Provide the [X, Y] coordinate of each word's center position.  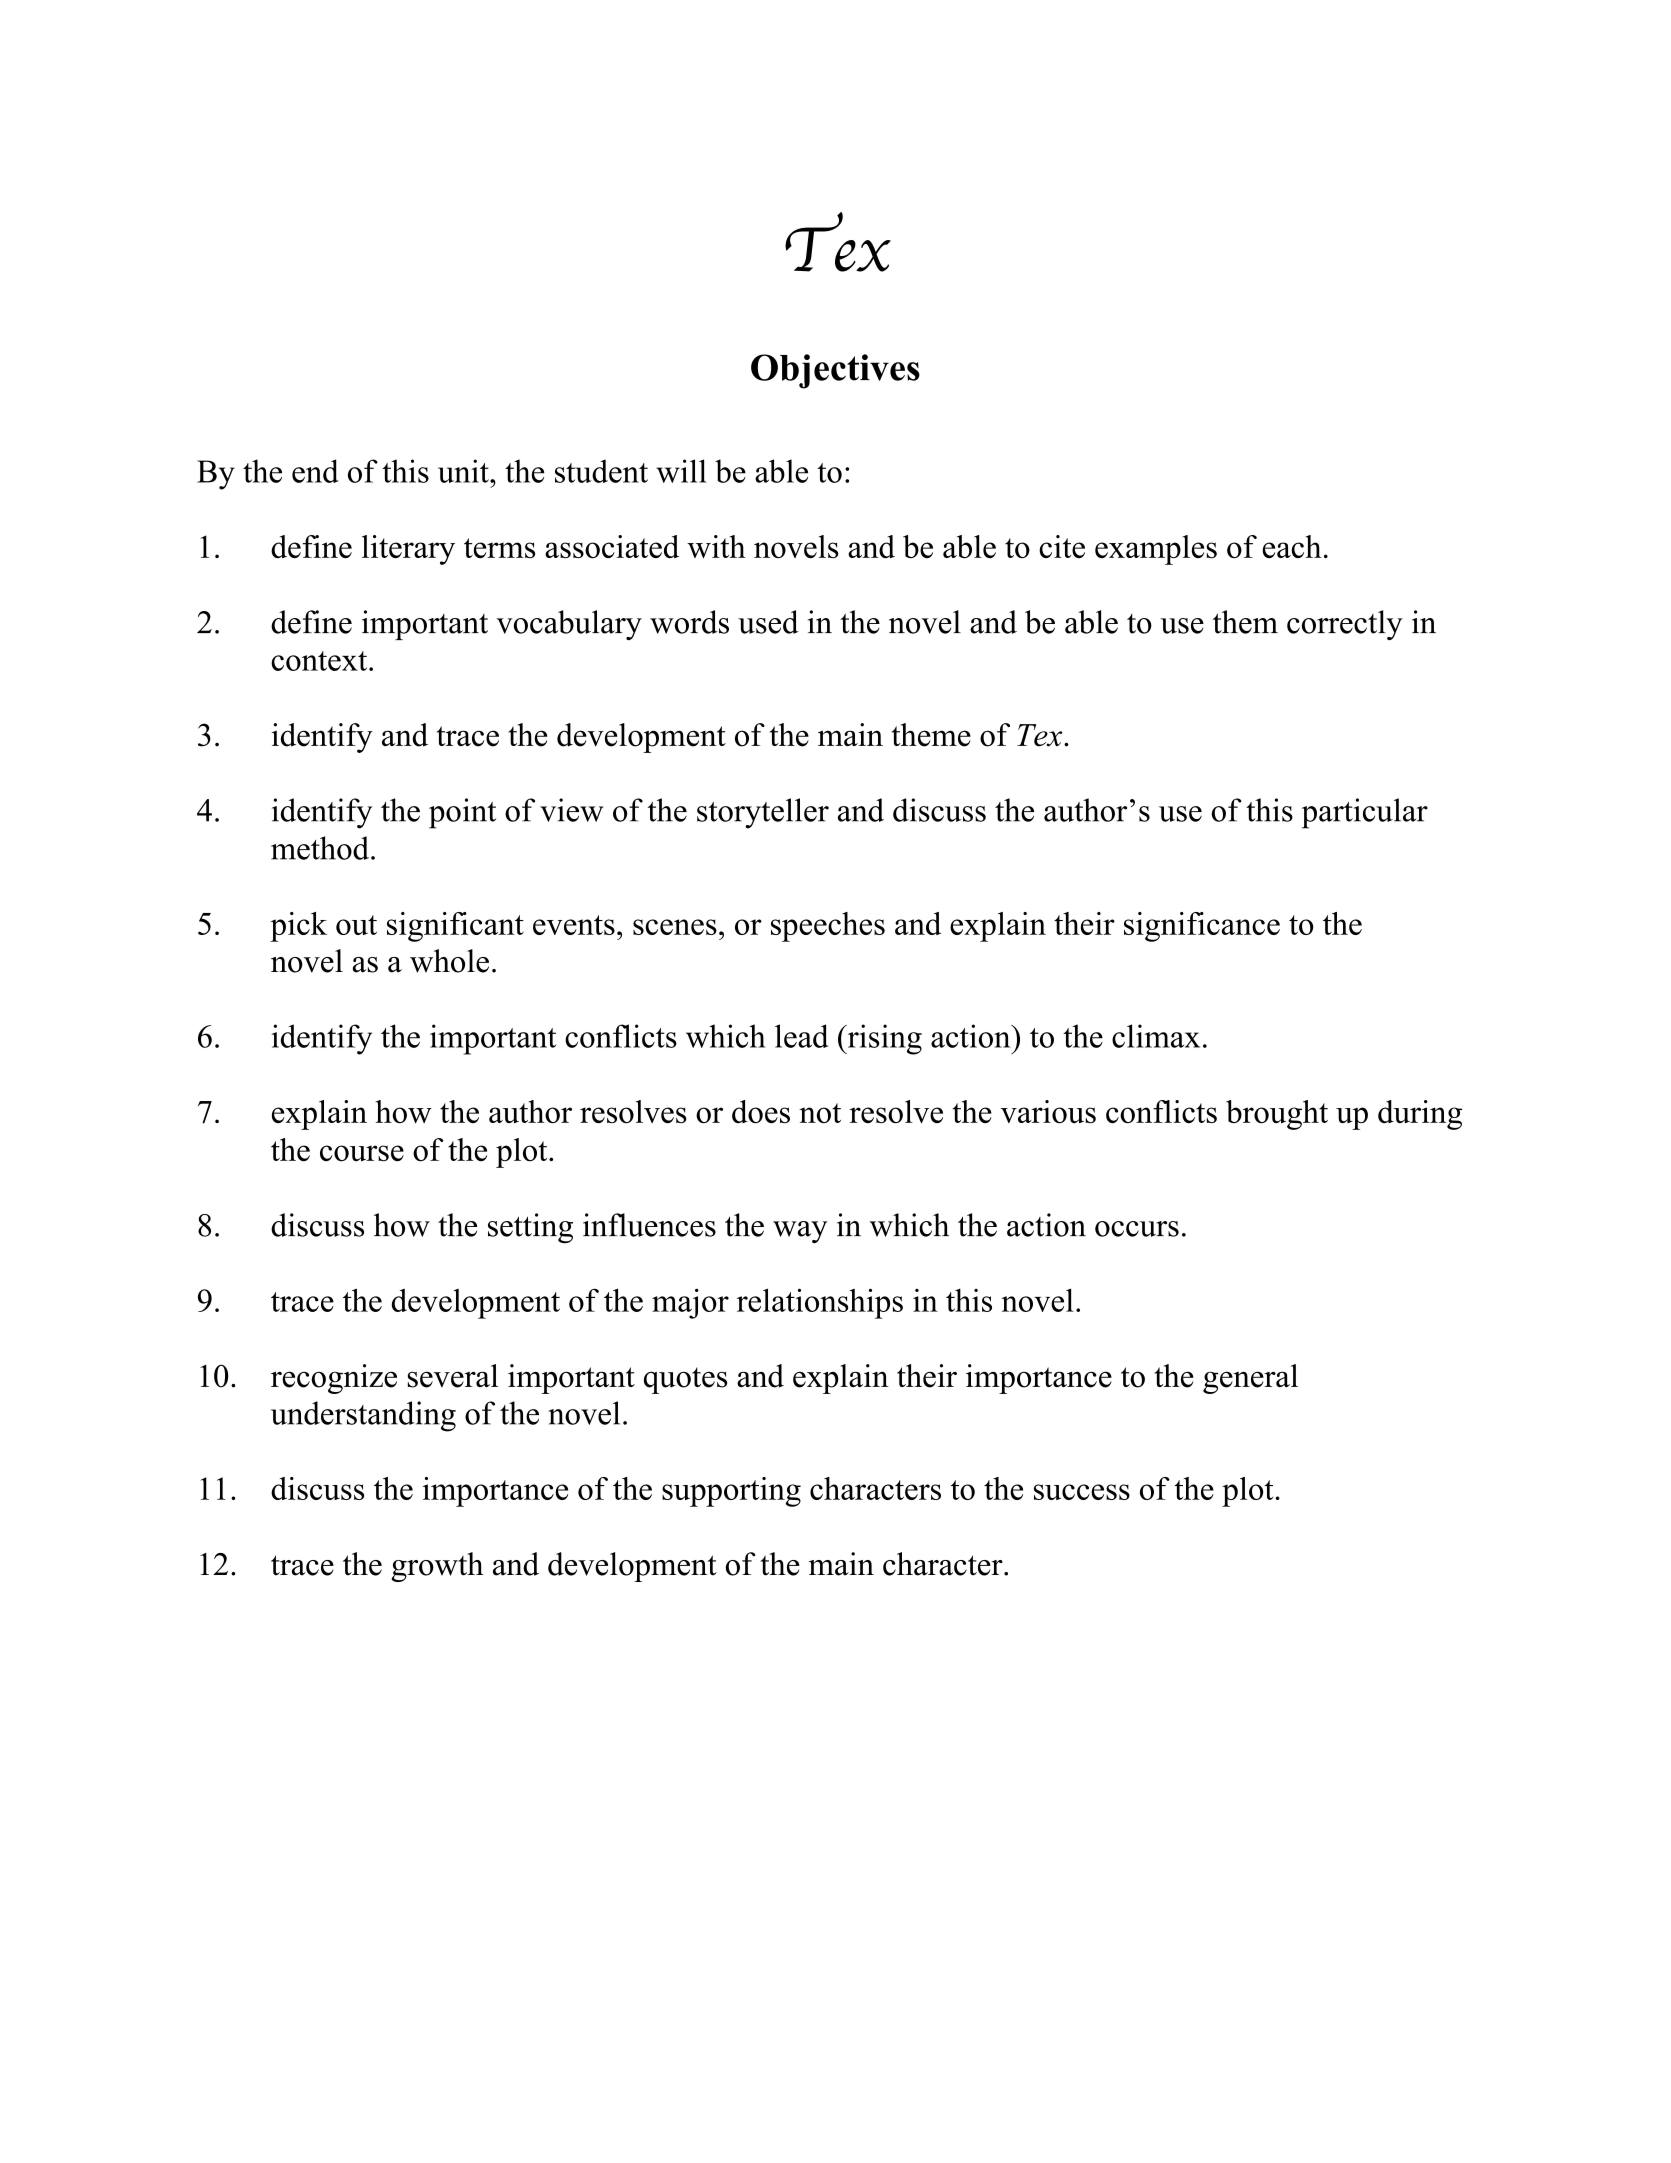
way [800, 1232]
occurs [1137, 1229]
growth [437, 1567]
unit [464, 471]
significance [1202, 927]
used [768, 622]
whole [449, 961]
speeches [828, 927]
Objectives [835, 371]
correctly [1345, 625]
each [1292, 546]
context [320, 661]
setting [530, 1228]
